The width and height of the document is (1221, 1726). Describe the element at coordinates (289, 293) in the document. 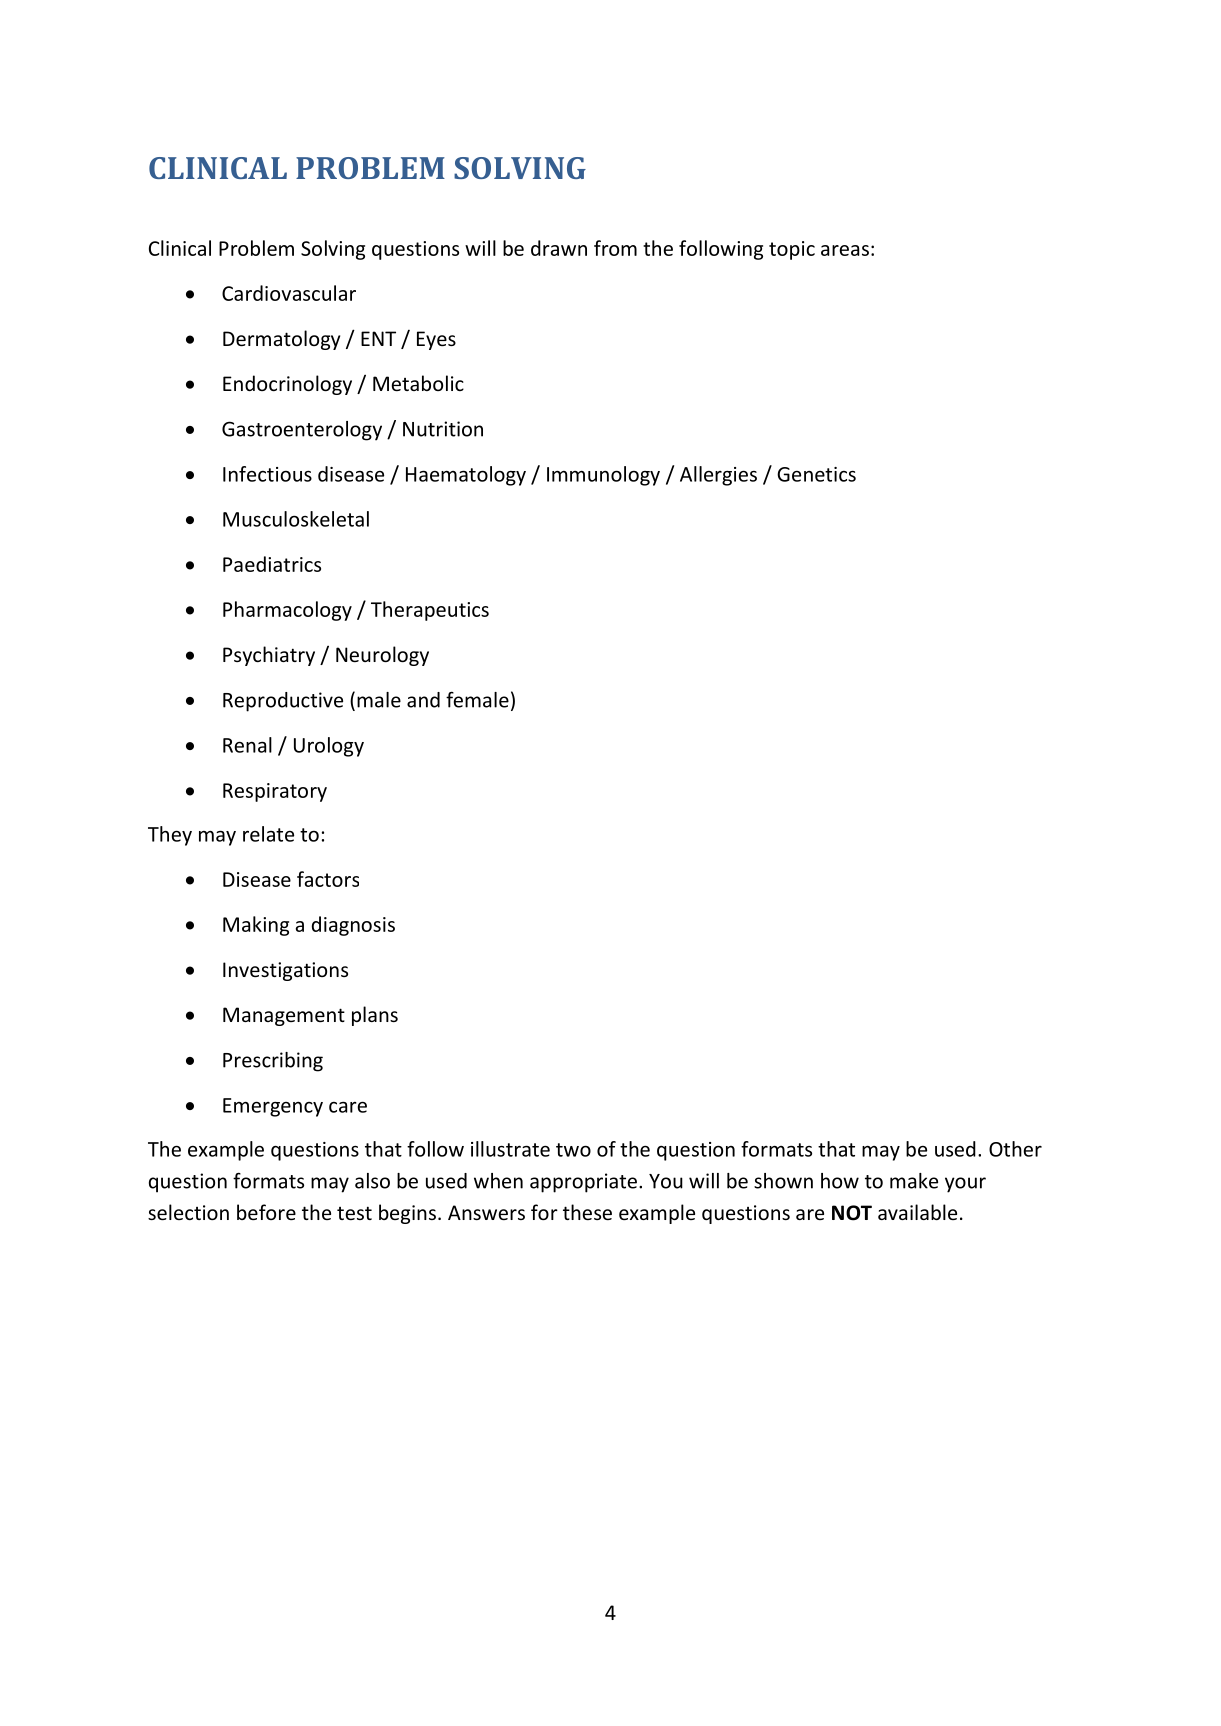

I see `Cardiovascular` at that location.
